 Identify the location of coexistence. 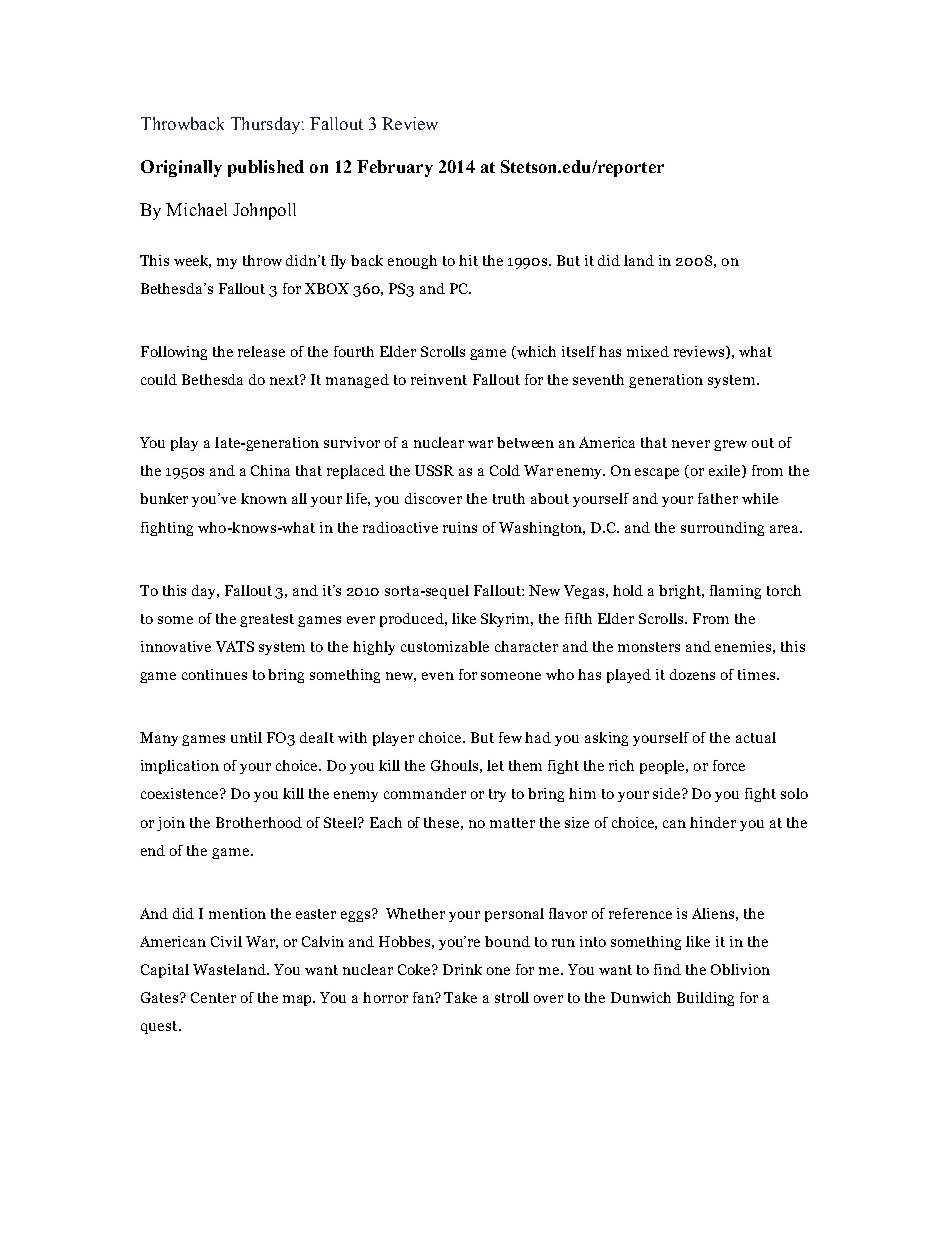
(181, 793).
